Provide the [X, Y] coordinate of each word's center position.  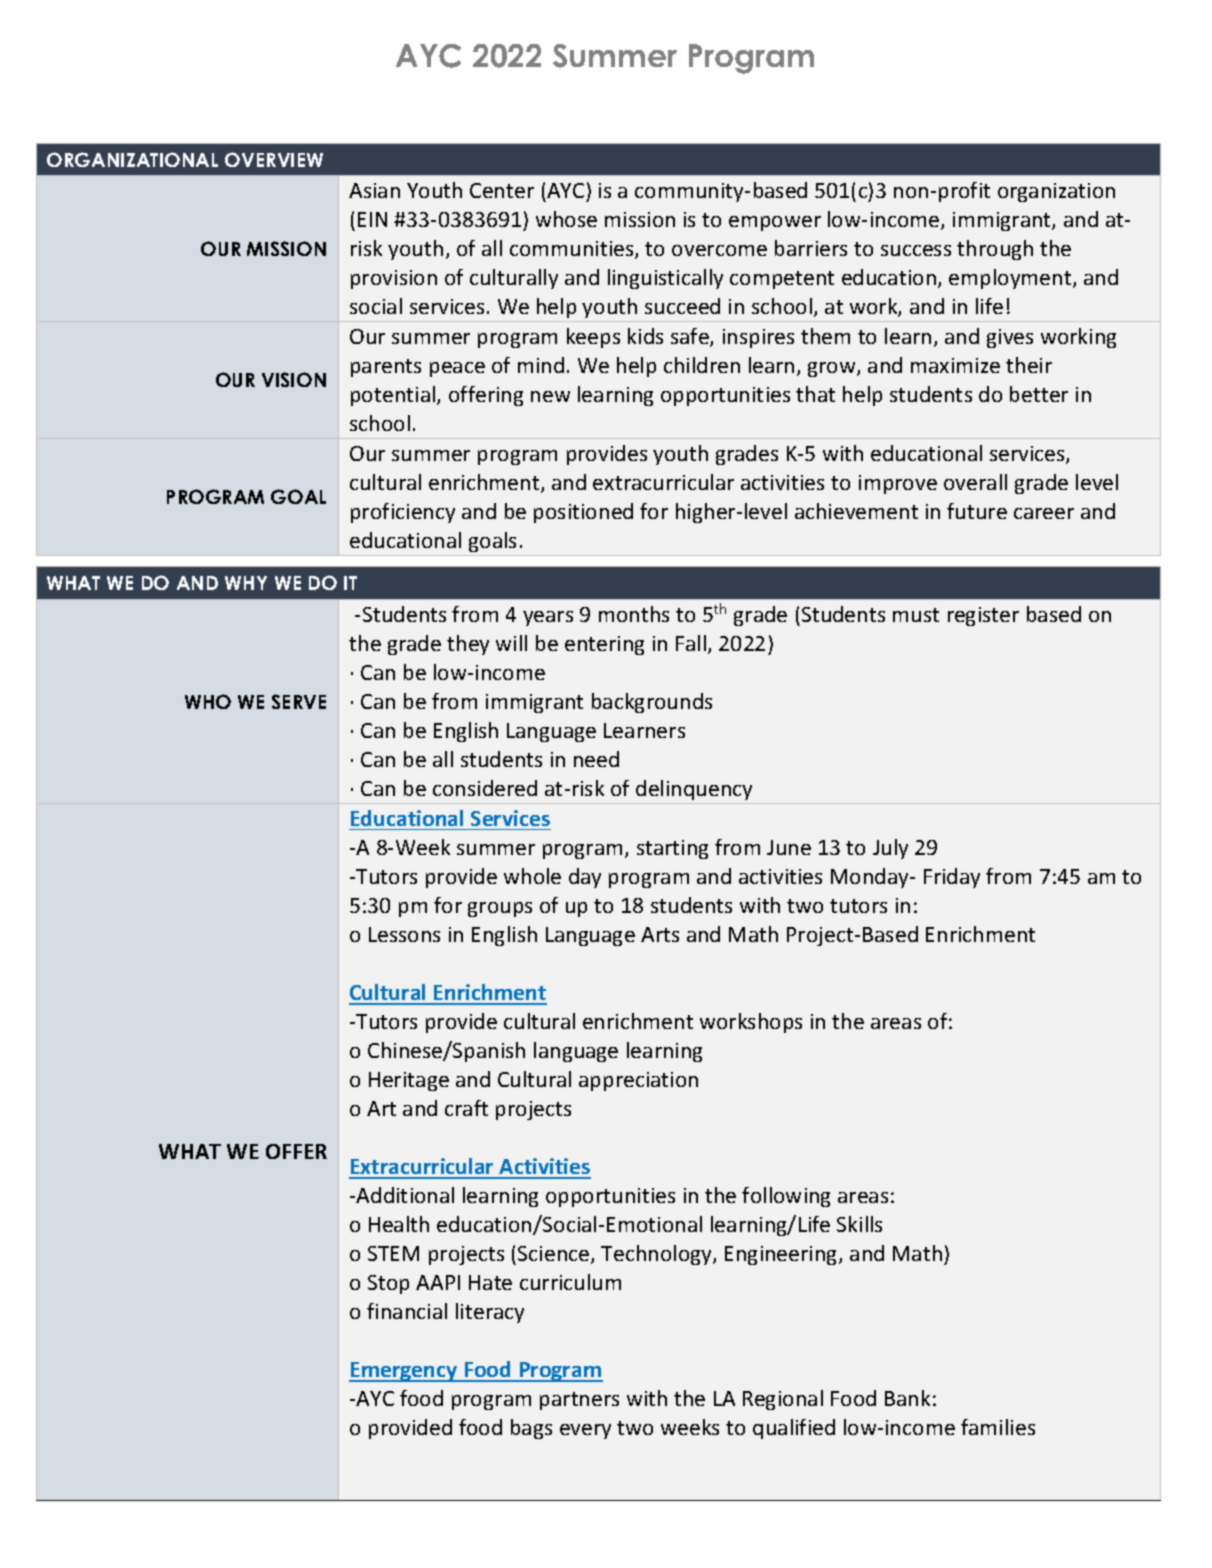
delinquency [694, 790]
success [916, 250]
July [890, 849]
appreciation [638, 1081]
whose [566, 219]
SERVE [299, 701]
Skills [859, 1224]
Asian [374, 190]
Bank [907, 1398]
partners [579, 1401]
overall [975, 482]
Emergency [404, 1372]
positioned [583, 513]
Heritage [409, 1081]
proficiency [403, 513]
